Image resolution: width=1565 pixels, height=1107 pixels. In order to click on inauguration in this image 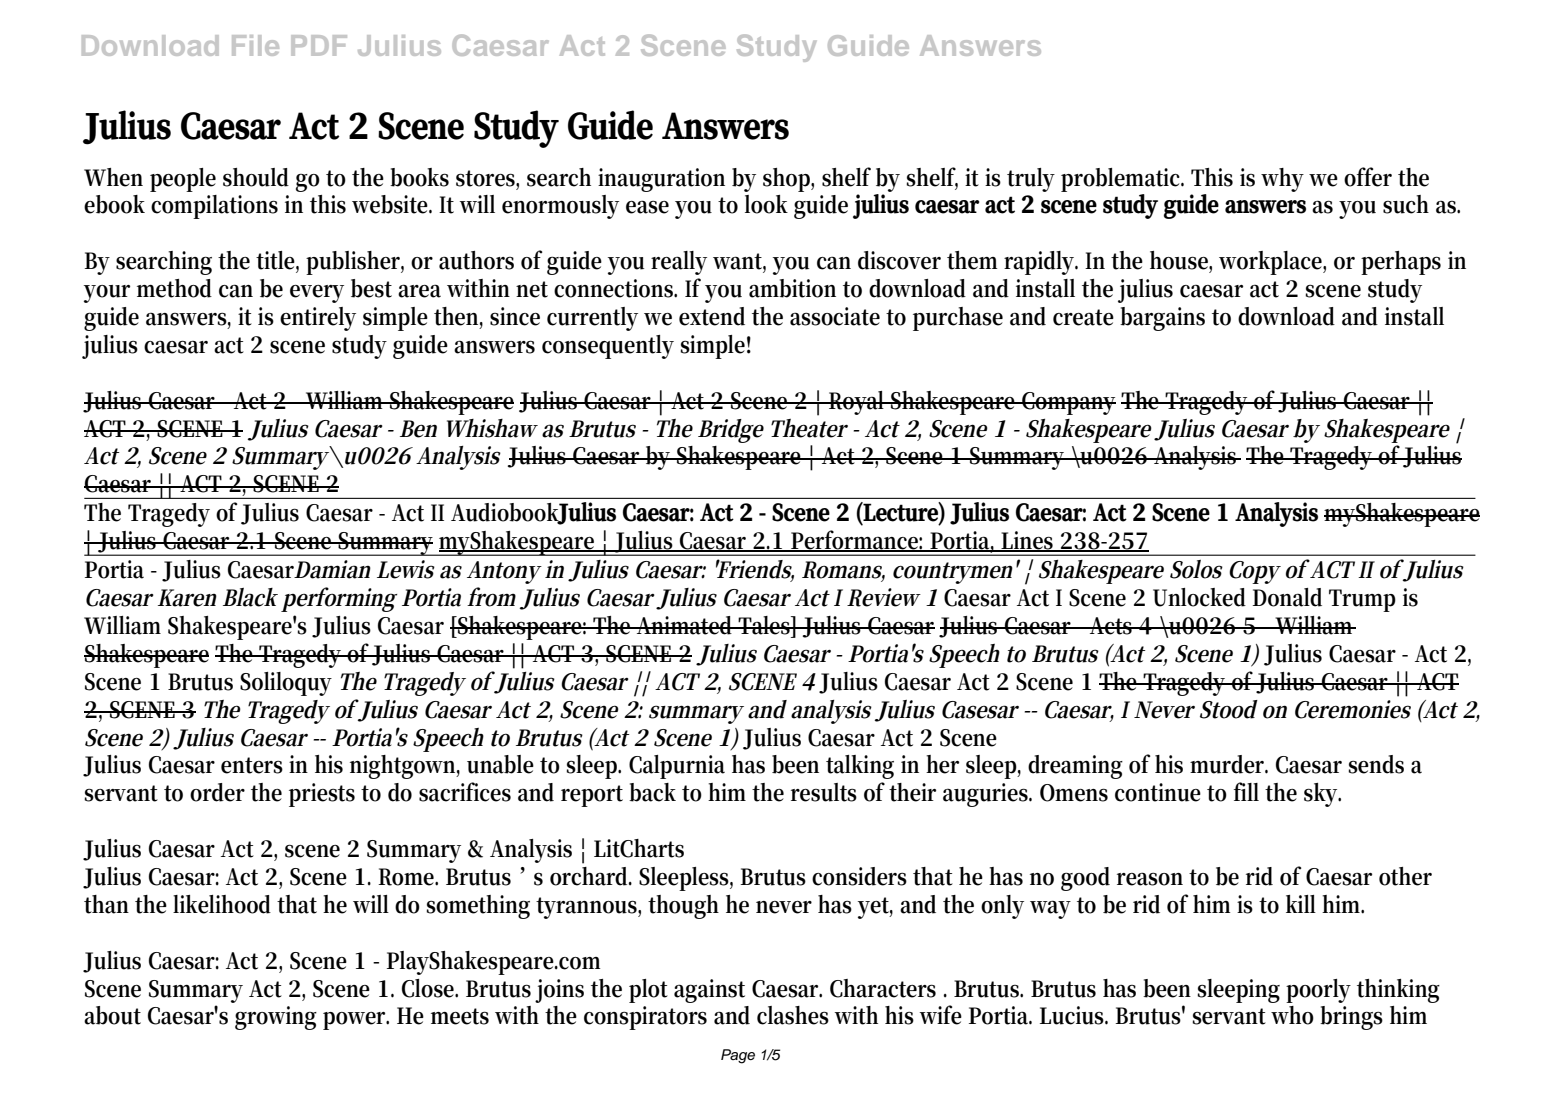, I will do `click(661, 180)`.
